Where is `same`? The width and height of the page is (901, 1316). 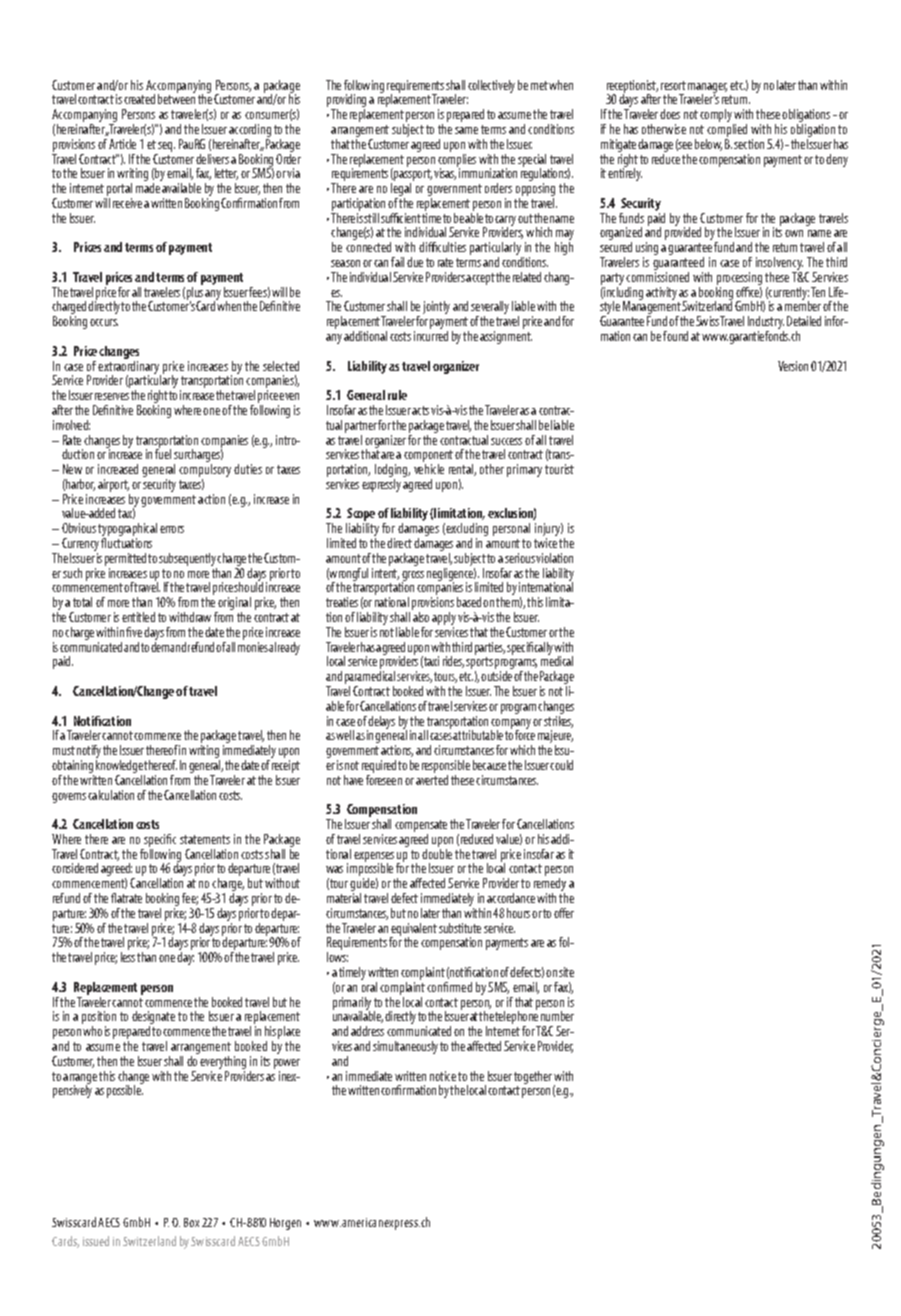
same is located at coordinates (466, 130).
